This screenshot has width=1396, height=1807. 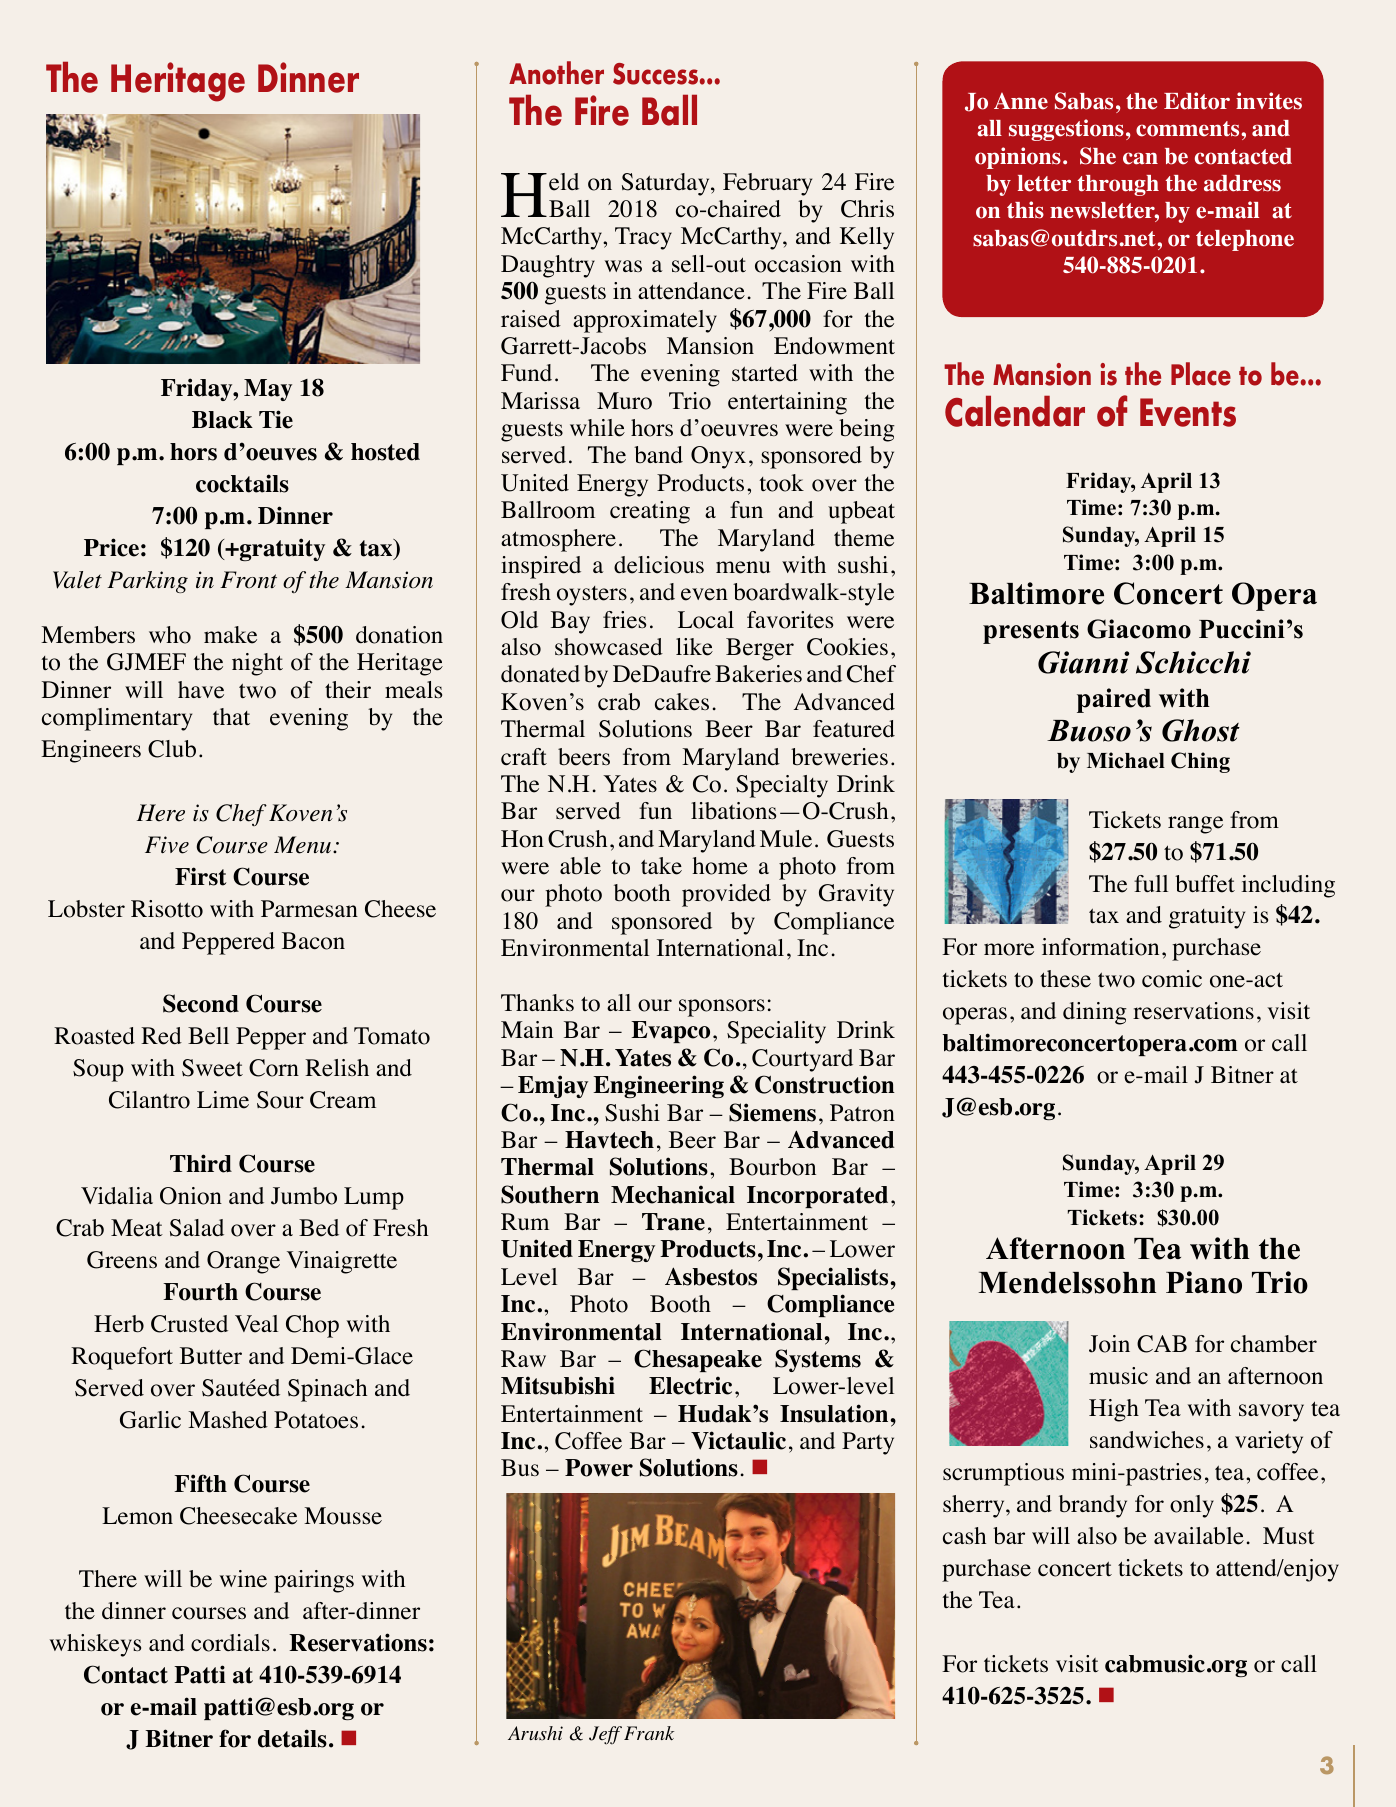 What do you see at coordinates (230, 635) in the screenshot?
I see `make` at bounding box center [230, 635].
